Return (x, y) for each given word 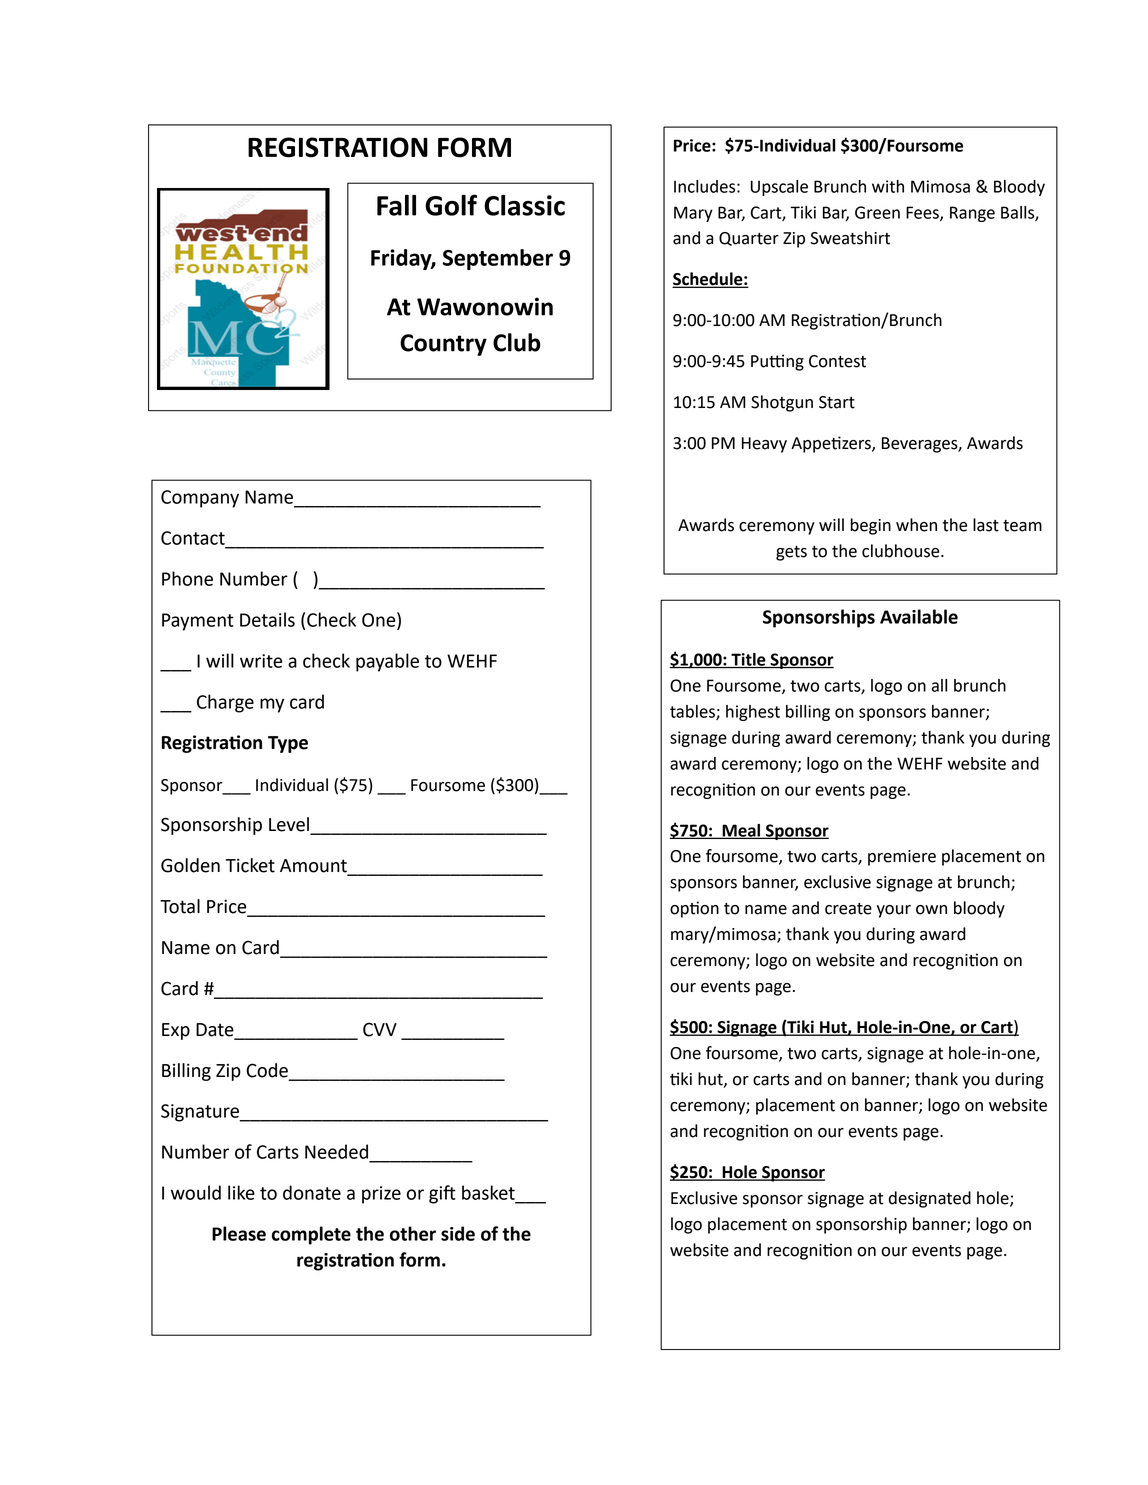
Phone (187, 578)
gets (791, 553)
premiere (902, 858)
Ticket (250, 865)
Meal (741, 831)
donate (312, 1192)
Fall (396, 205)
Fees (923, 213)
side (458, 1233)
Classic (524, 205)
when (916, 525)
